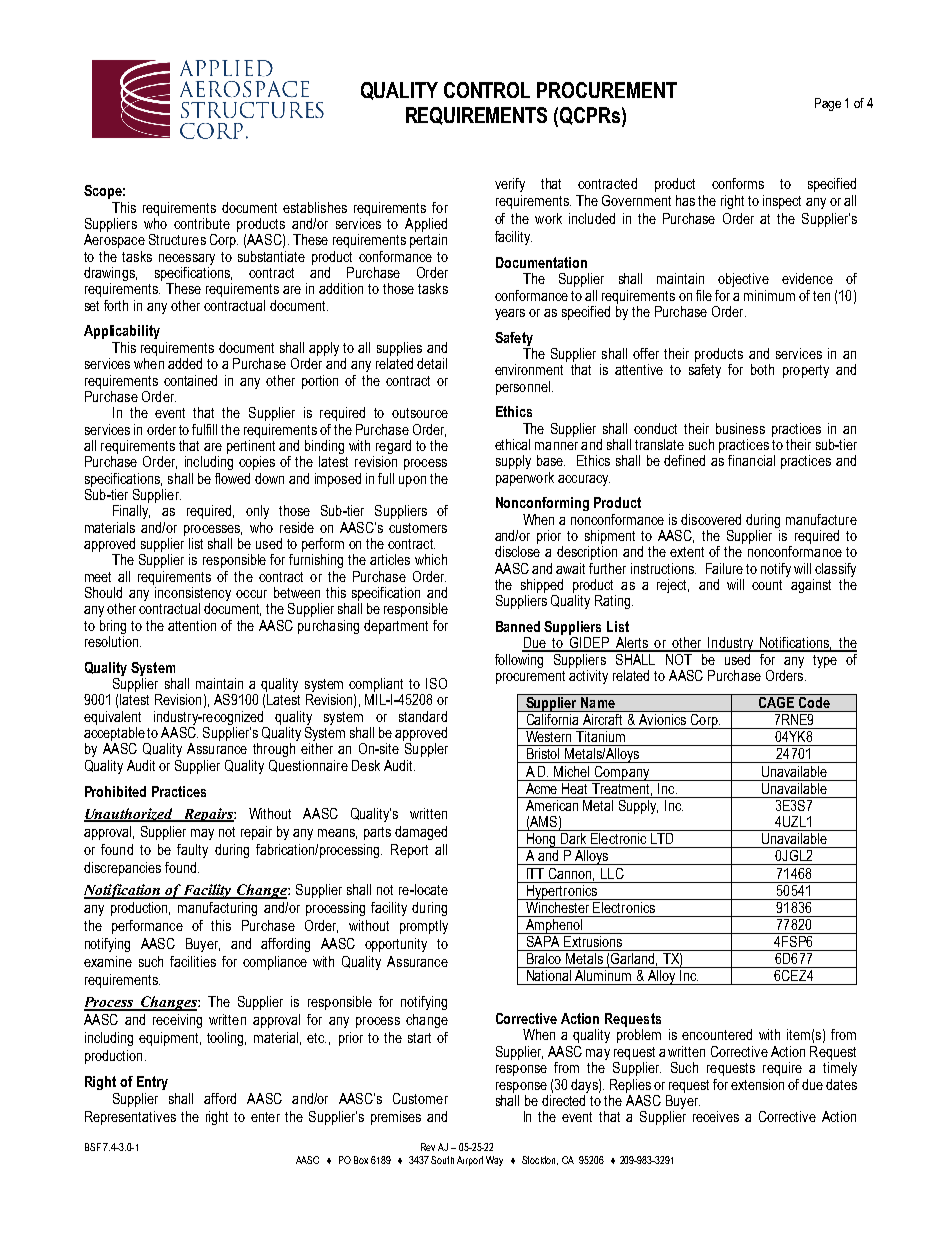 Image resolution: width=952 pixels, height=1233 pixels. I want to click on financial, so click(751, 460).
